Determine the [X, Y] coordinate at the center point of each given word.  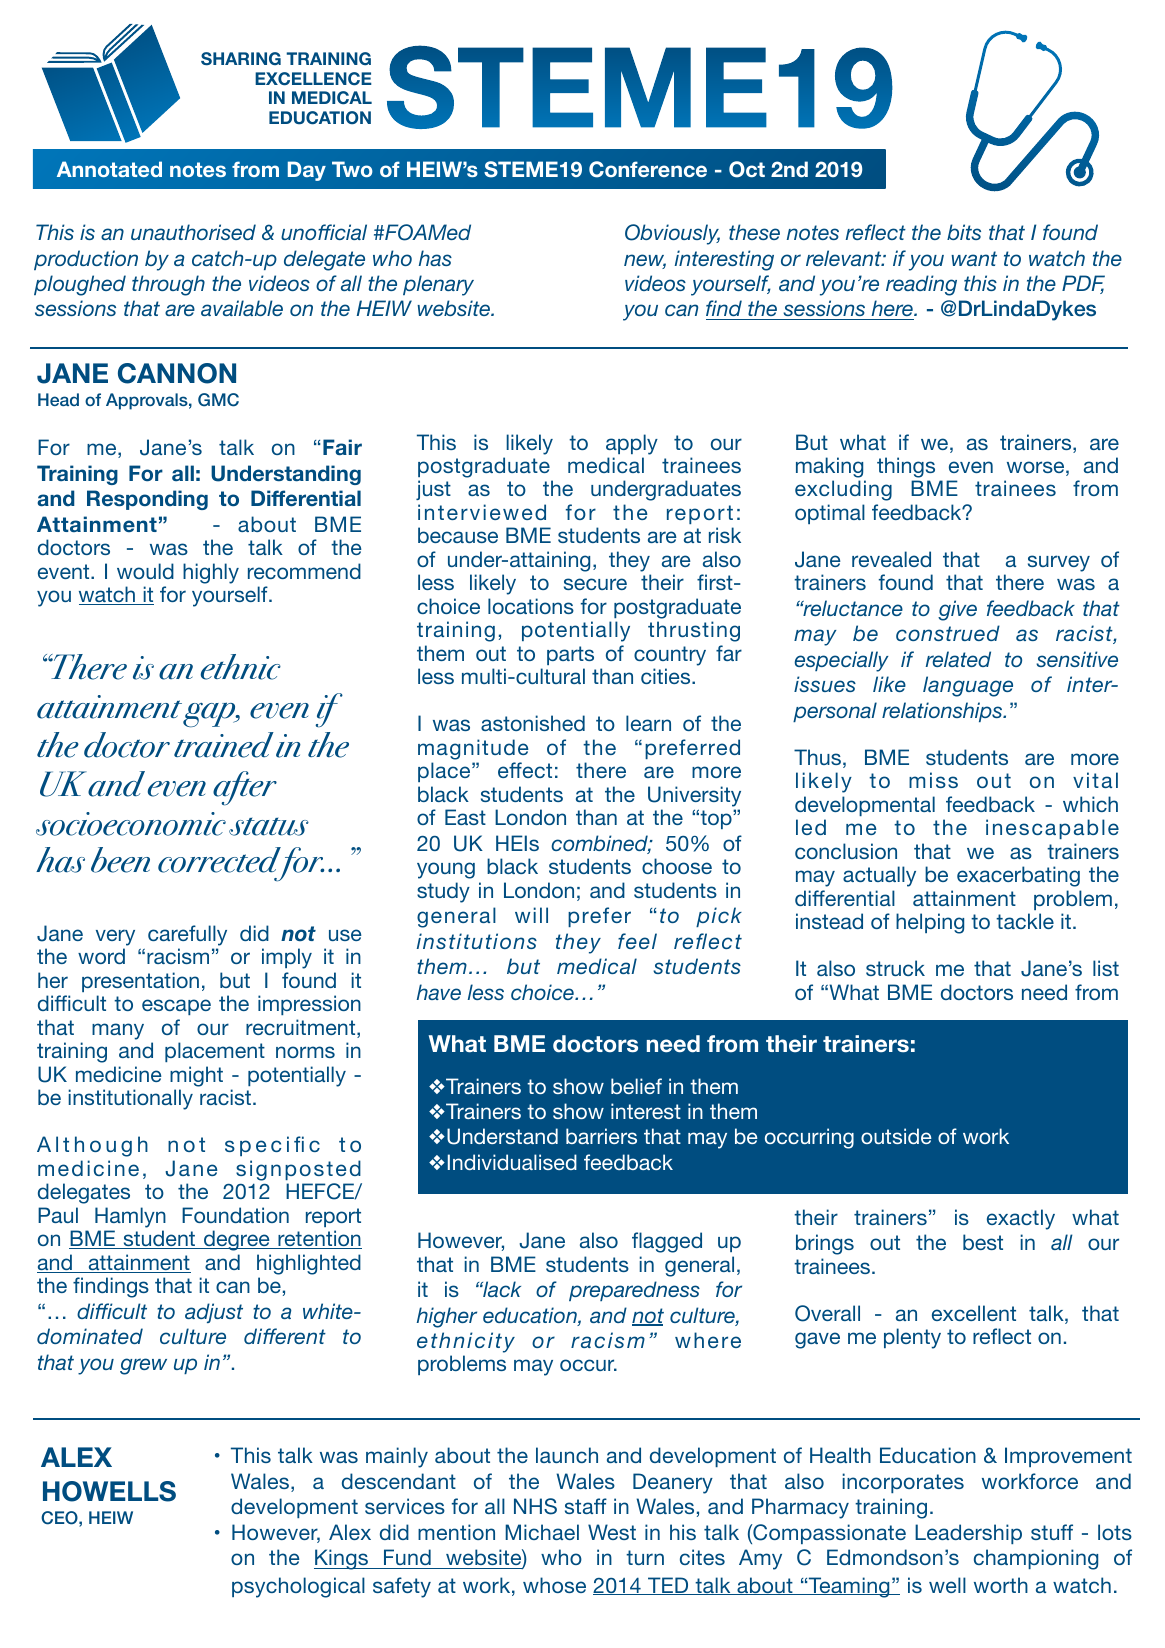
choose [677, 866]
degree [237, 1240]
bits [964, 232]
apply [632, 444]
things [906, 467]
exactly [1021, 1219]
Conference [648, 169]
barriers [601, 1136]
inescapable [1052, 829]
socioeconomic [131, 824]
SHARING [241, 59]
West [612, 1532]
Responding [147, 500]
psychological [298, 1587]
